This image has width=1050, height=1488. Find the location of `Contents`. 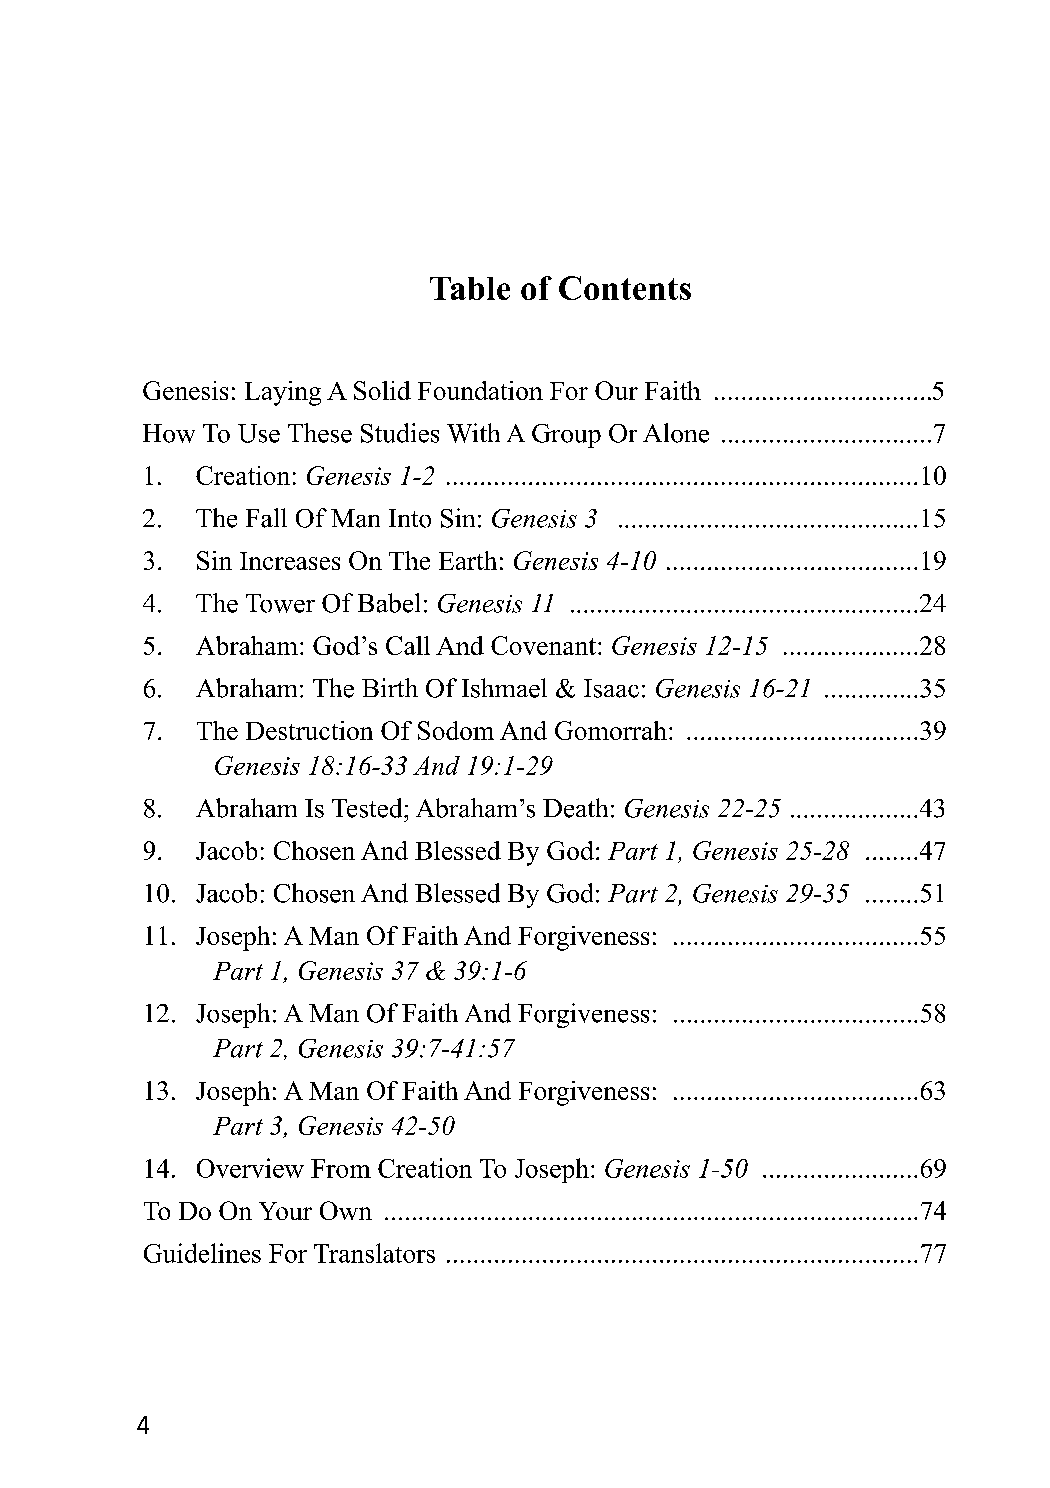

Contents is located at coordinates (625, 288).
